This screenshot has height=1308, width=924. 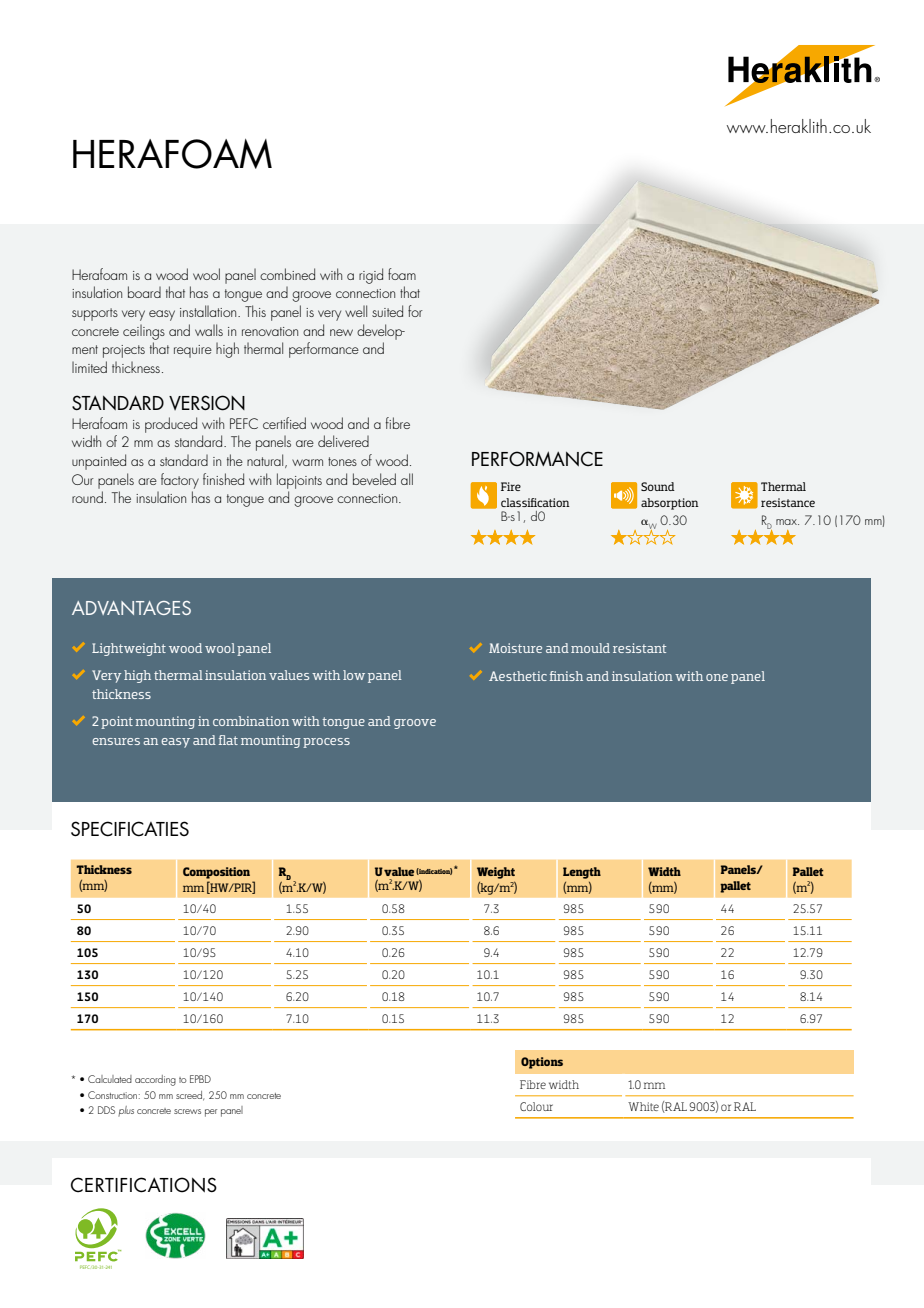 I want to click on point, so click(x=117, y=722).
